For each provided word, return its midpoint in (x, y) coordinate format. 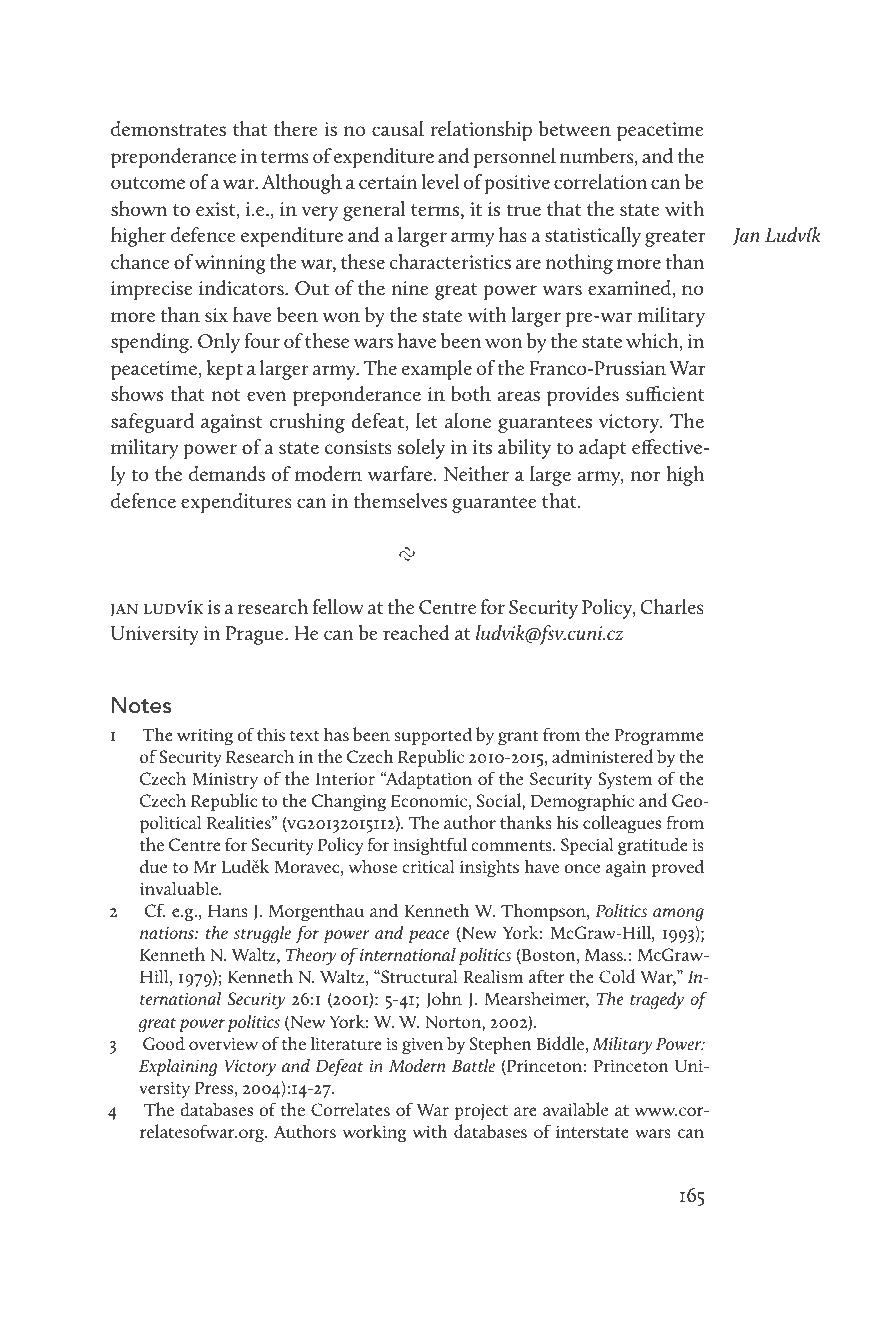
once (582, 868)
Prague (256, 635)
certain (388, 182)
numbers (598, 157)
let (427, 420)
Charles (672, 606)
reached (416, 633)
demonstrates (168, 129)
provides (583, 396)
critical (428, 866)
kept (224, 370)
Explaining (178, 1067)
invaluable (180, 888)
